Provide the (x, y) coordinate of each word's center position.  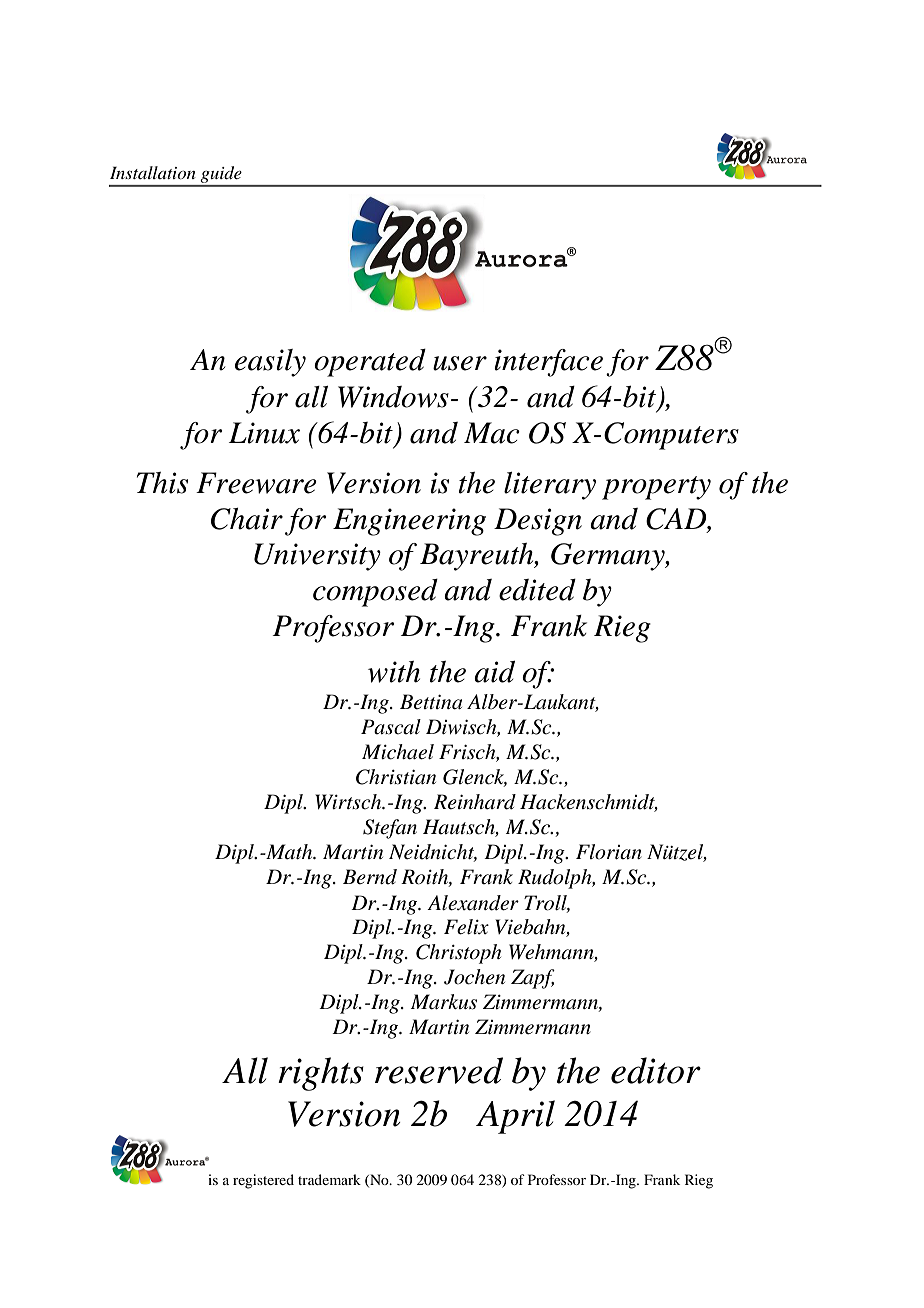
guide (221, 176)
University (317, 557)
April (515, 1117)
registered (263, 1181)
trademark (329, 1179)
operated (370, 363)
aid (494, 672)
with (394, 672)
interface (548, 363)
